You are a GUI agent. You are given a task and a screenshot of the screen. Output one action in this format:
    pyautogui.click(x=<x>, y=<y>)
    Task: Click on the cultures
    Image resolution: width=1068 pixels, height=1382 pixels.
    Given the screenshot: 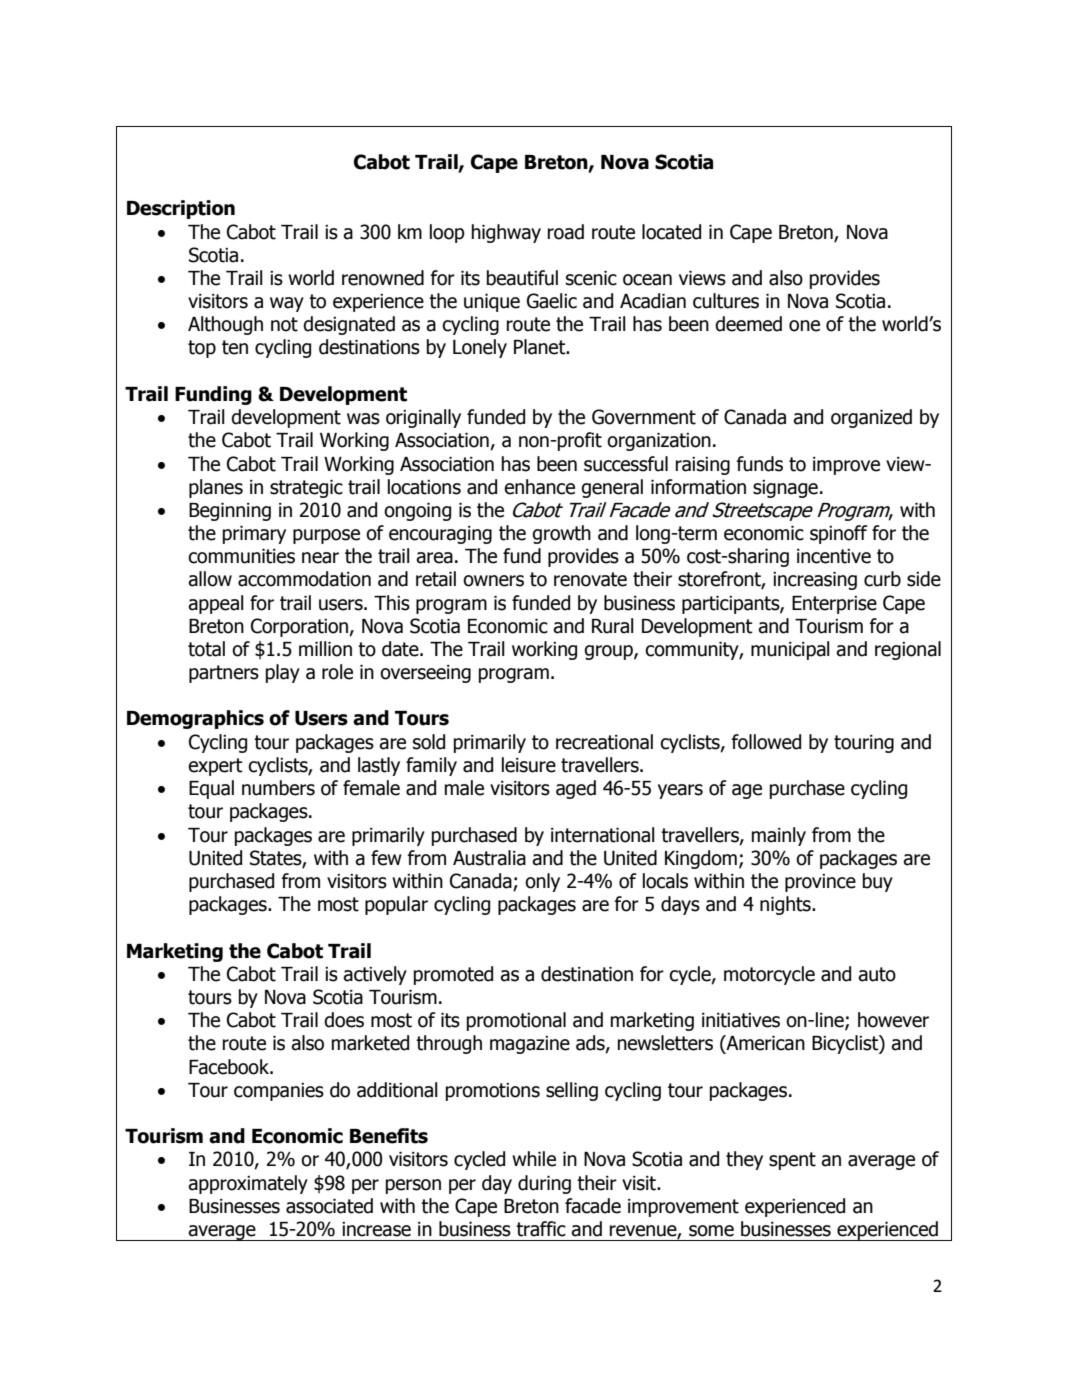 What is the action you would take?
    pyautogui.click(x=726, y=301)
